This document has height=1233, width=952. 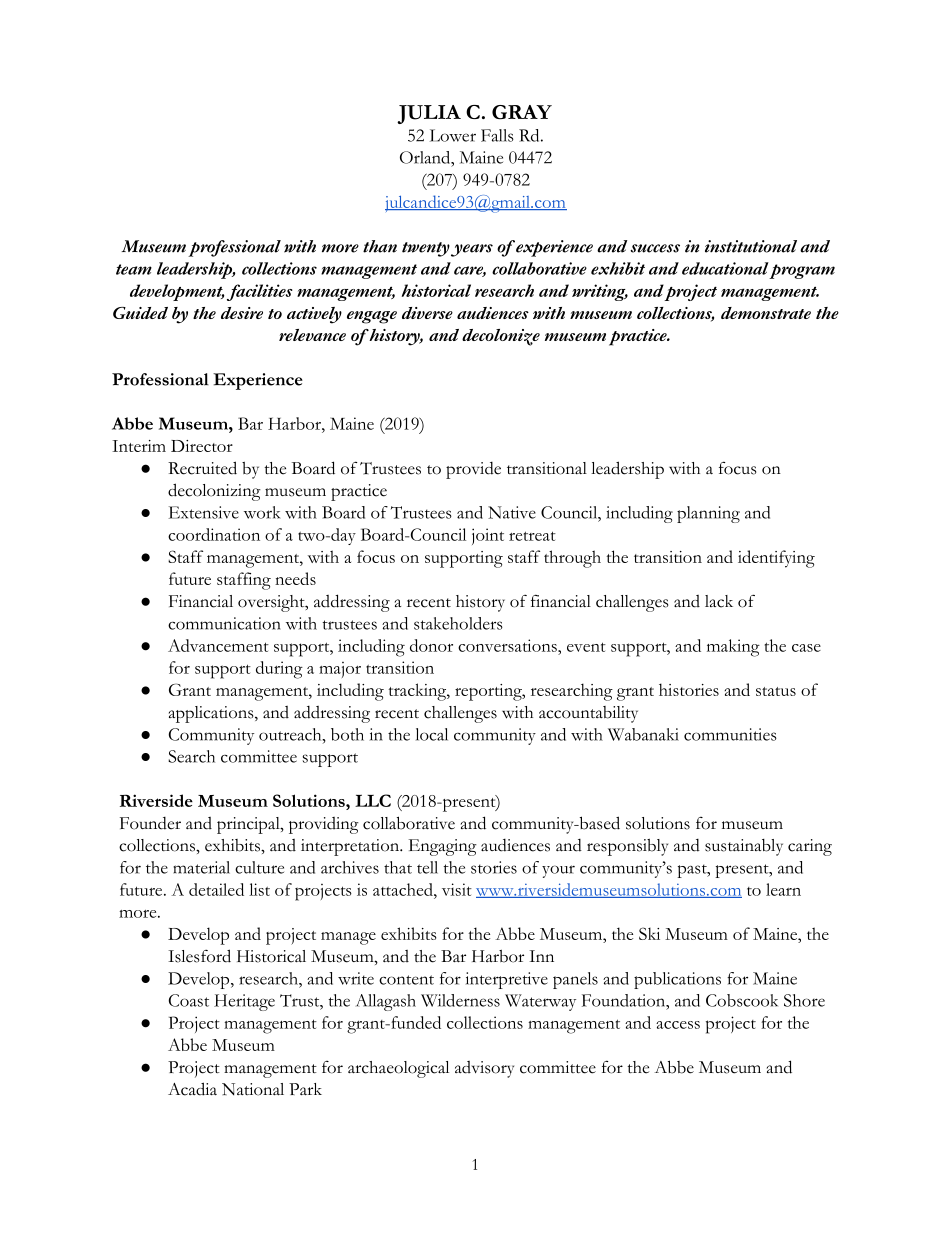 What do you see at coordinates (224, 623) in the document?
I see `communication` at bounding box center [224, 623].
